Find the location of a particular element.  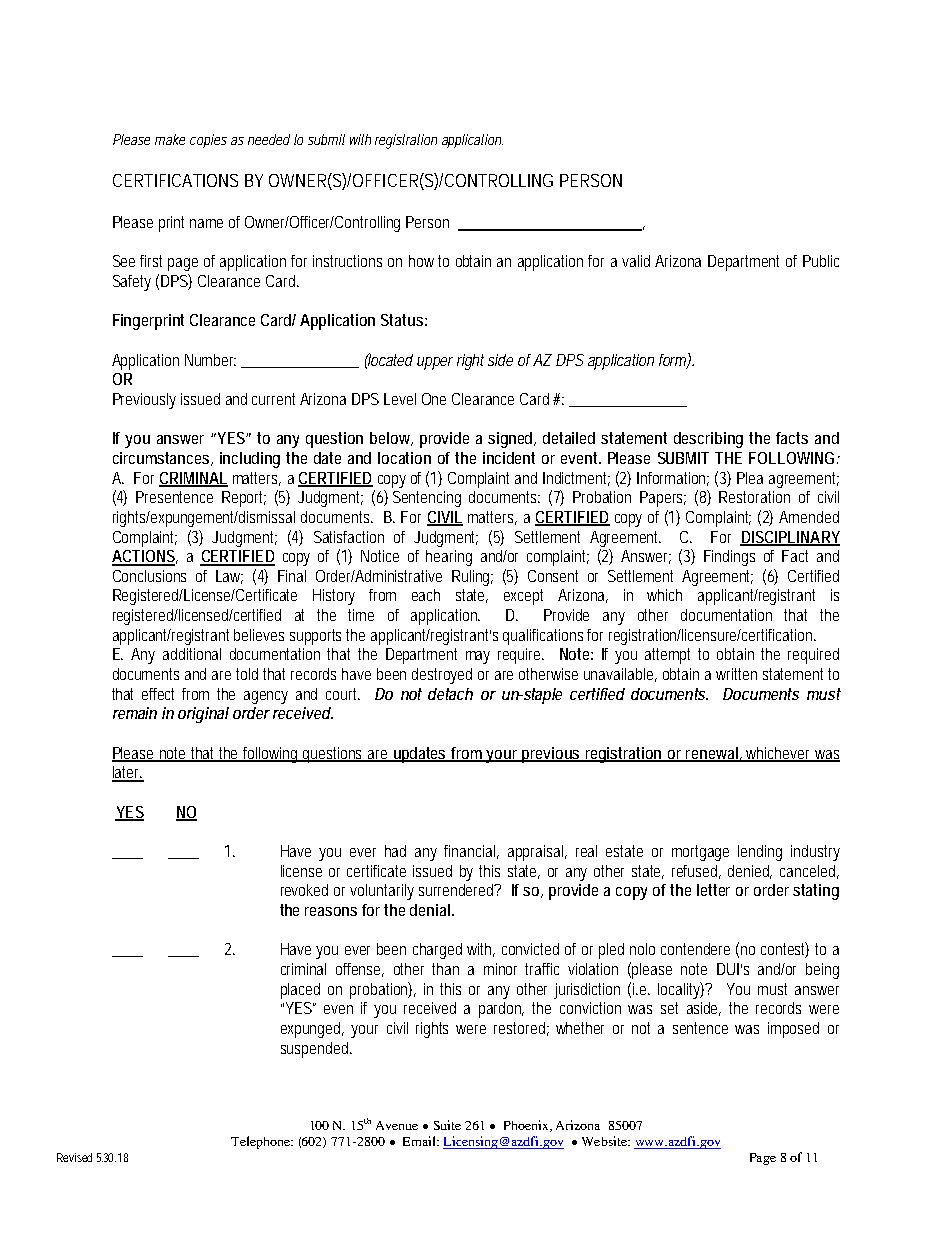

Telephone is located at coordinates (261, 1142).
